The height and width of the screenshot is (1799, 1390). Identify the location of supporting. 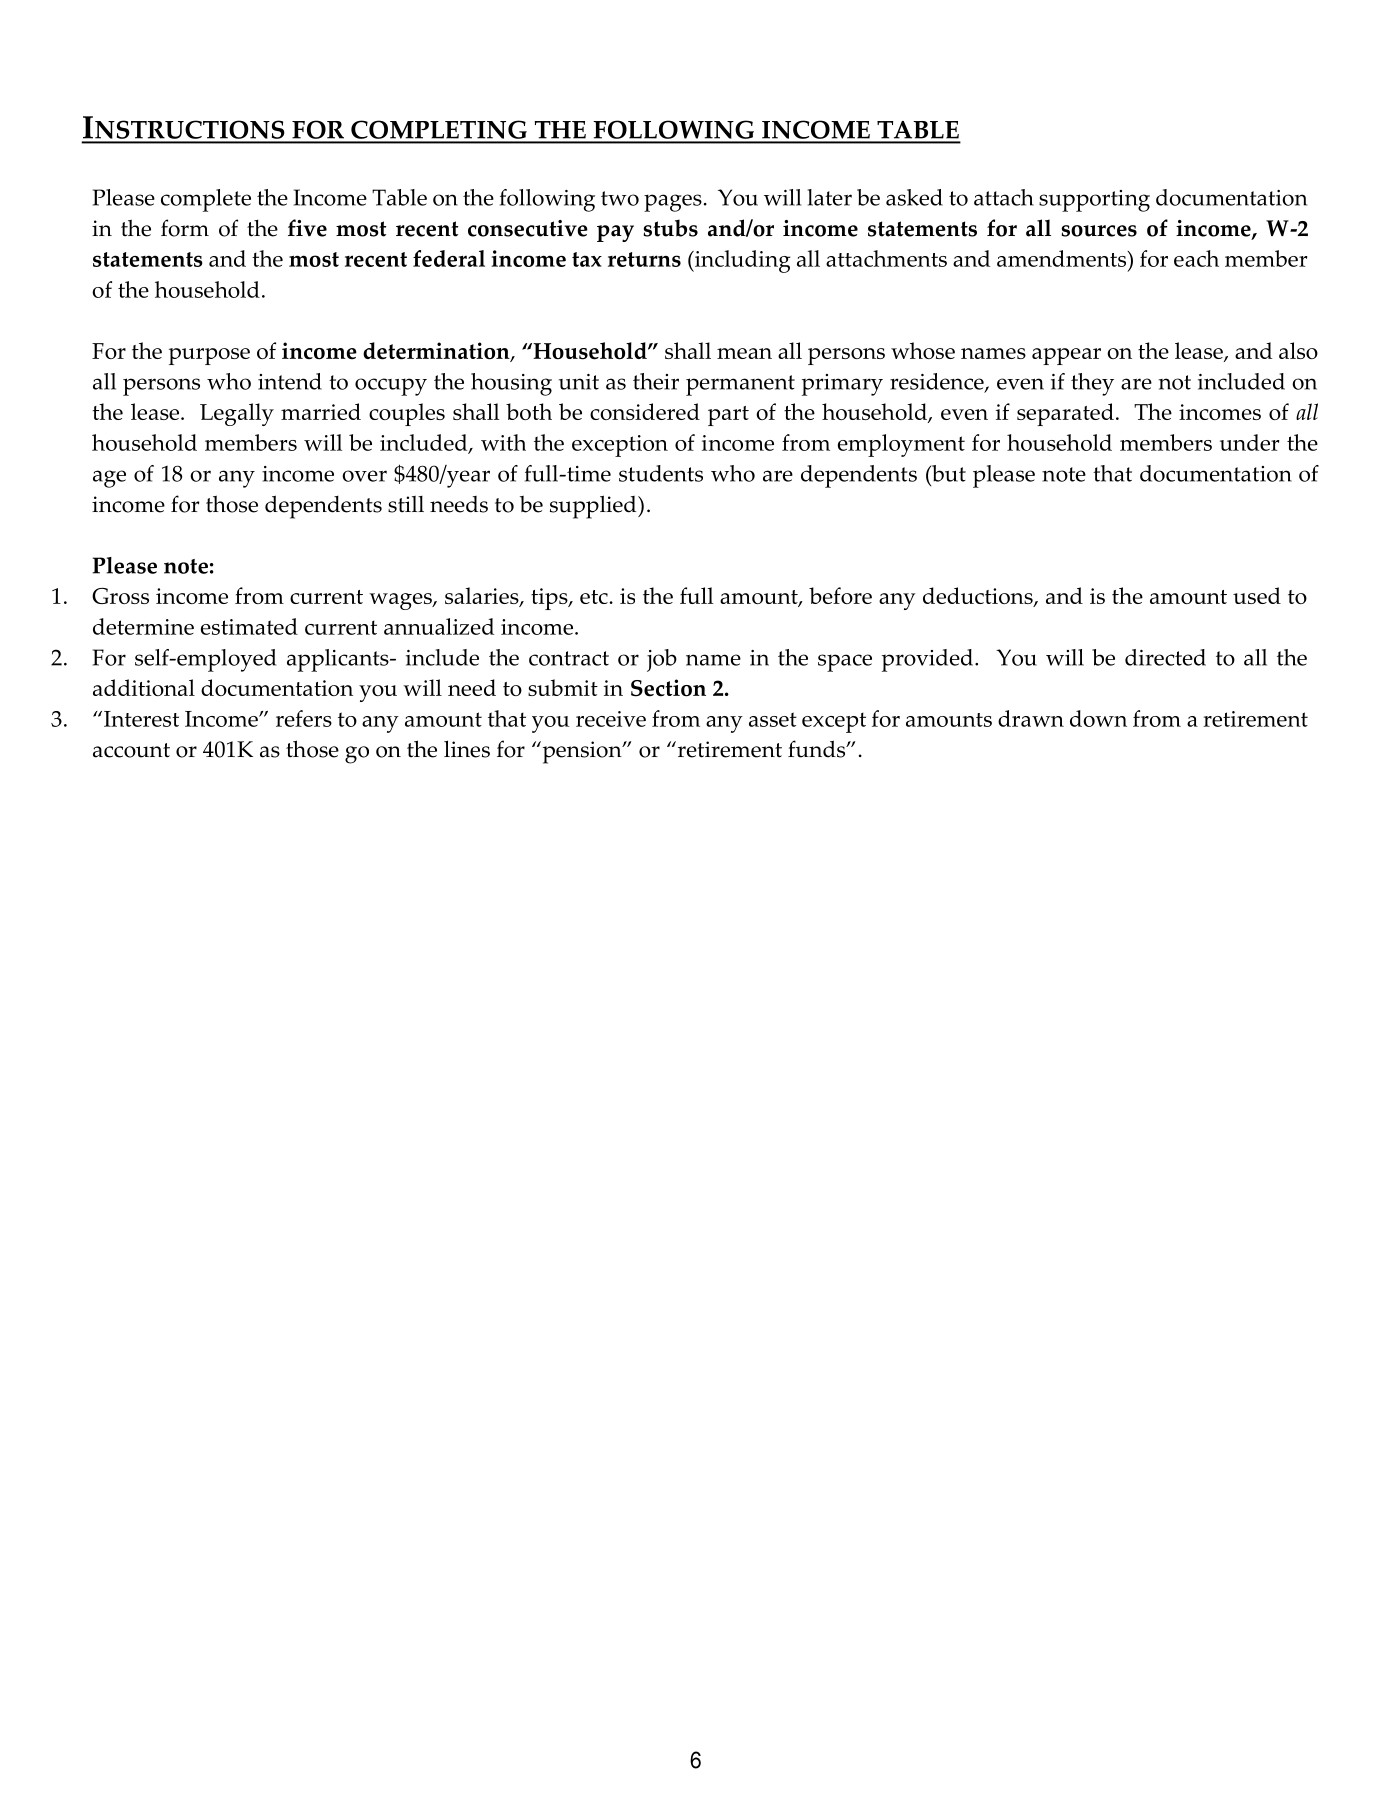
(1094, 201).
